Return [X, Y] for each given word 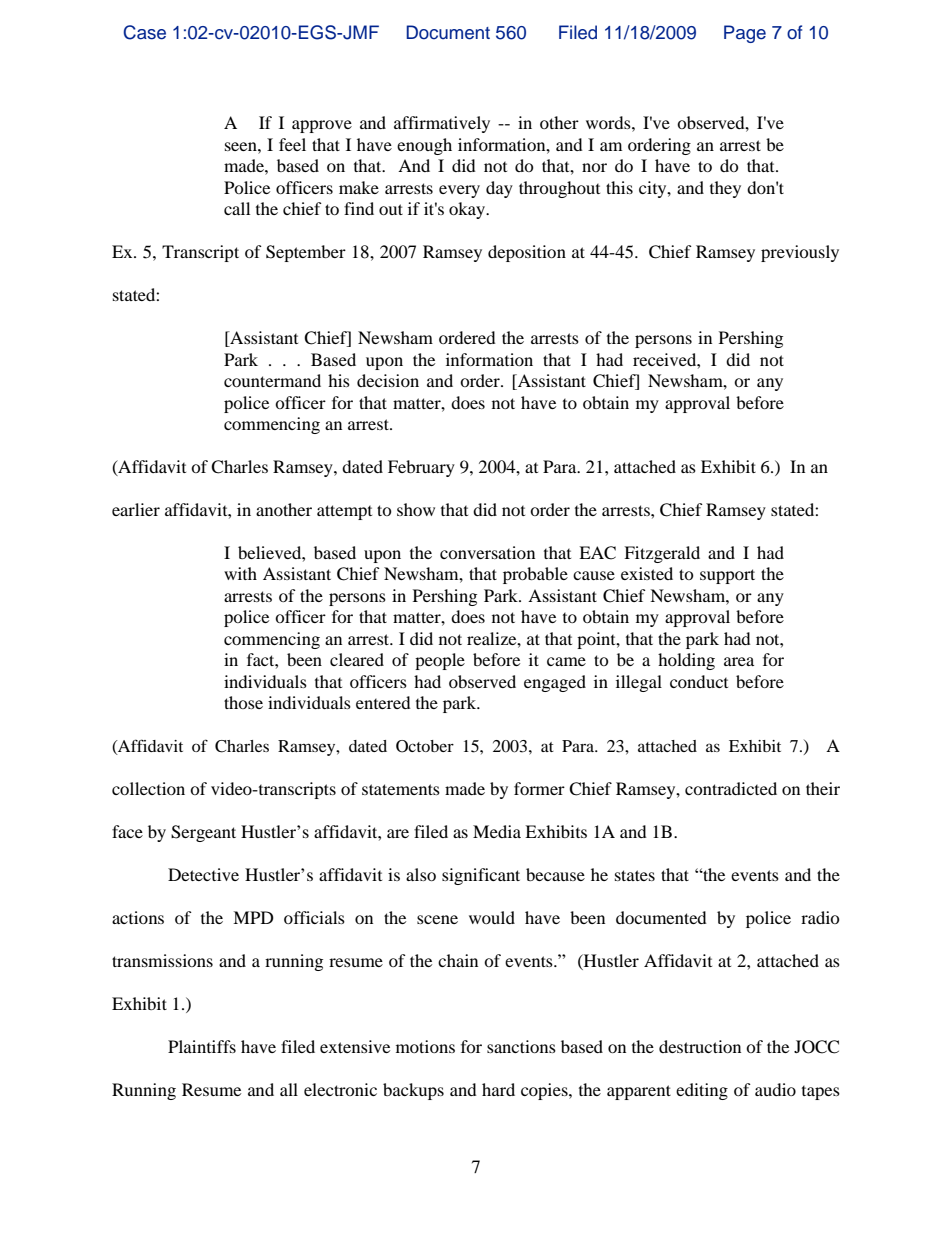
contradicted [731, 788]
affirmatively [442, 124]
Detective [203, 874]
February [421, 468]
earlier [136, 509]
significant [481, 876]
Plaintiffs [202, 1046]
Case [144, 32]
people [440, 661]
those [243, 702]
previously [800, 253]
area [739, 661]
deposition [527, 253]
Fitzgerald [662, 554]
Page [745, 34]
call [237, 208]
